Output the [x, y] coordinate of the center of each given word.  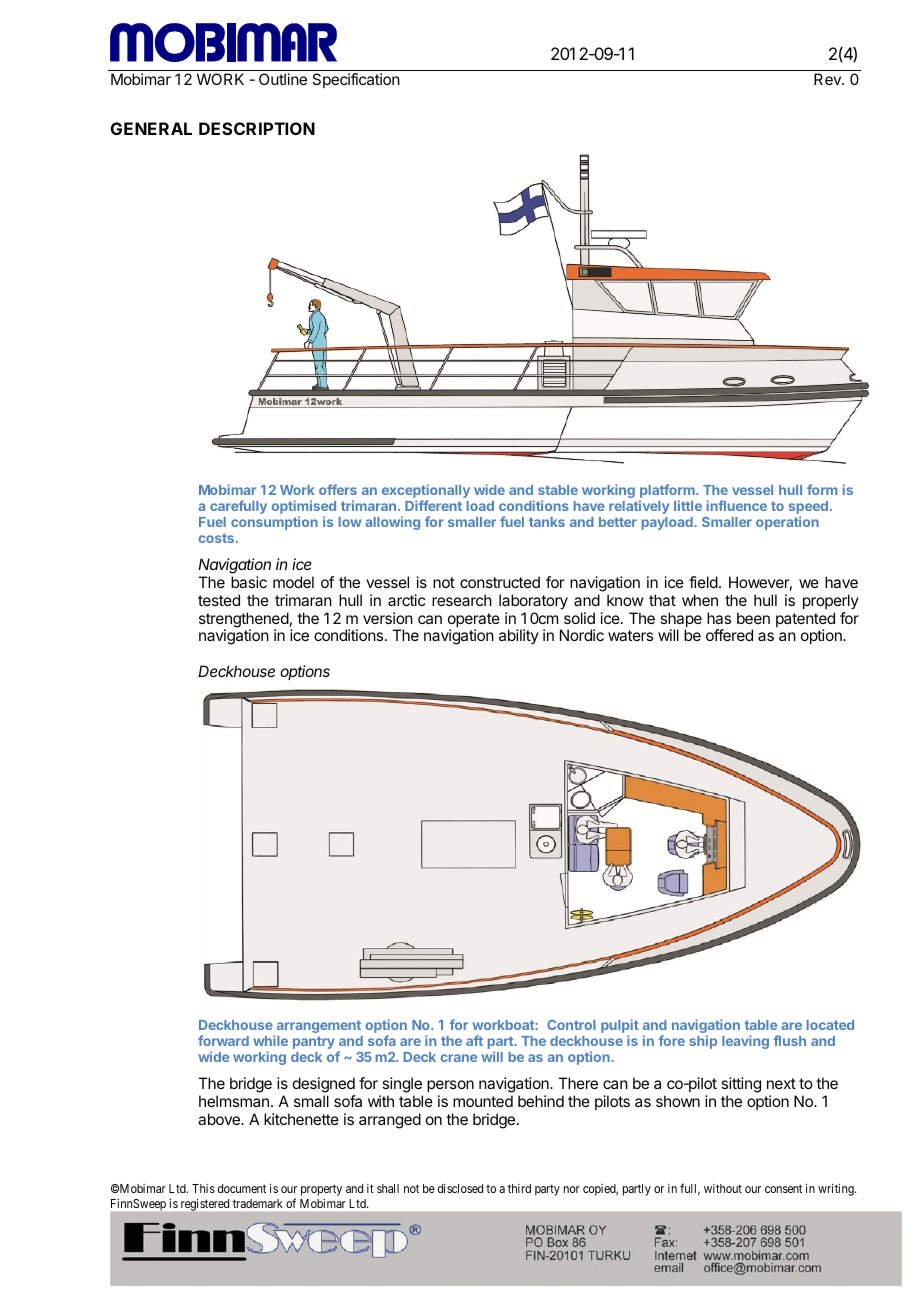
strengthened [244, 621]
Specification [356, 80]
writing [837, 1190]
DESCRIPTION [257, 128]
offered [729, 635]
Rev [828, 79]
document [242, 1188]
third [519, 1188]
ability [519, 636]
